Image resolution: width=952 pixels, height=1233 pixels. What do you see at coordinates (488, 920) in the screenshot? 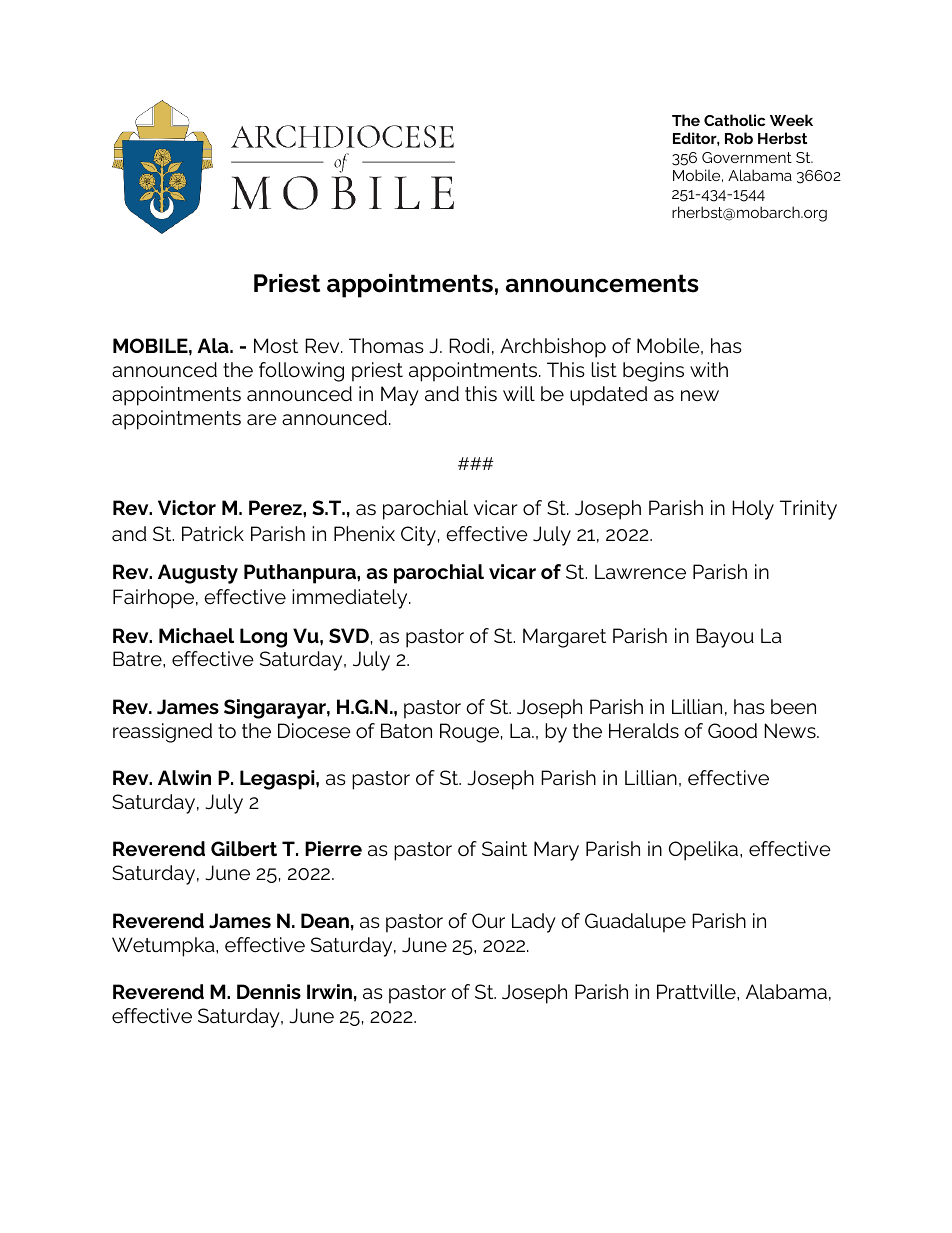
I see `Our` at bounding box center [488, 920].
